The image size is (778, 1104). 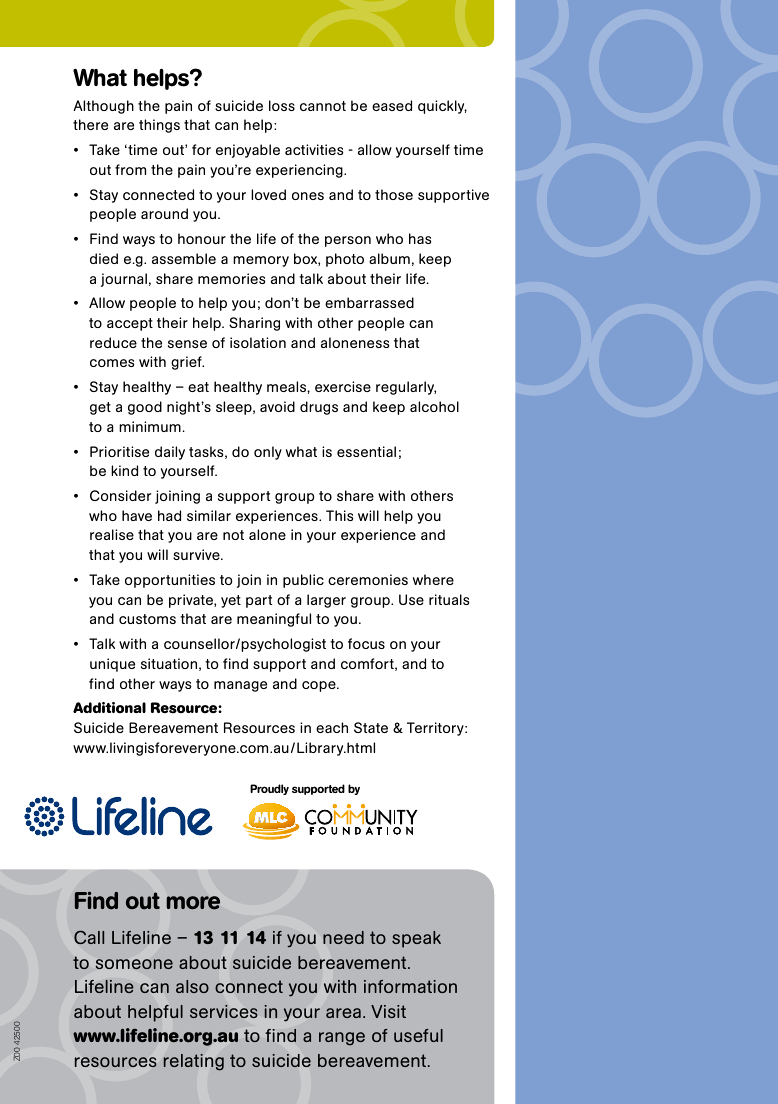 What do you see at coordinates (268, 453) in the image?
I see `only` at bounding box center [268, 453].
